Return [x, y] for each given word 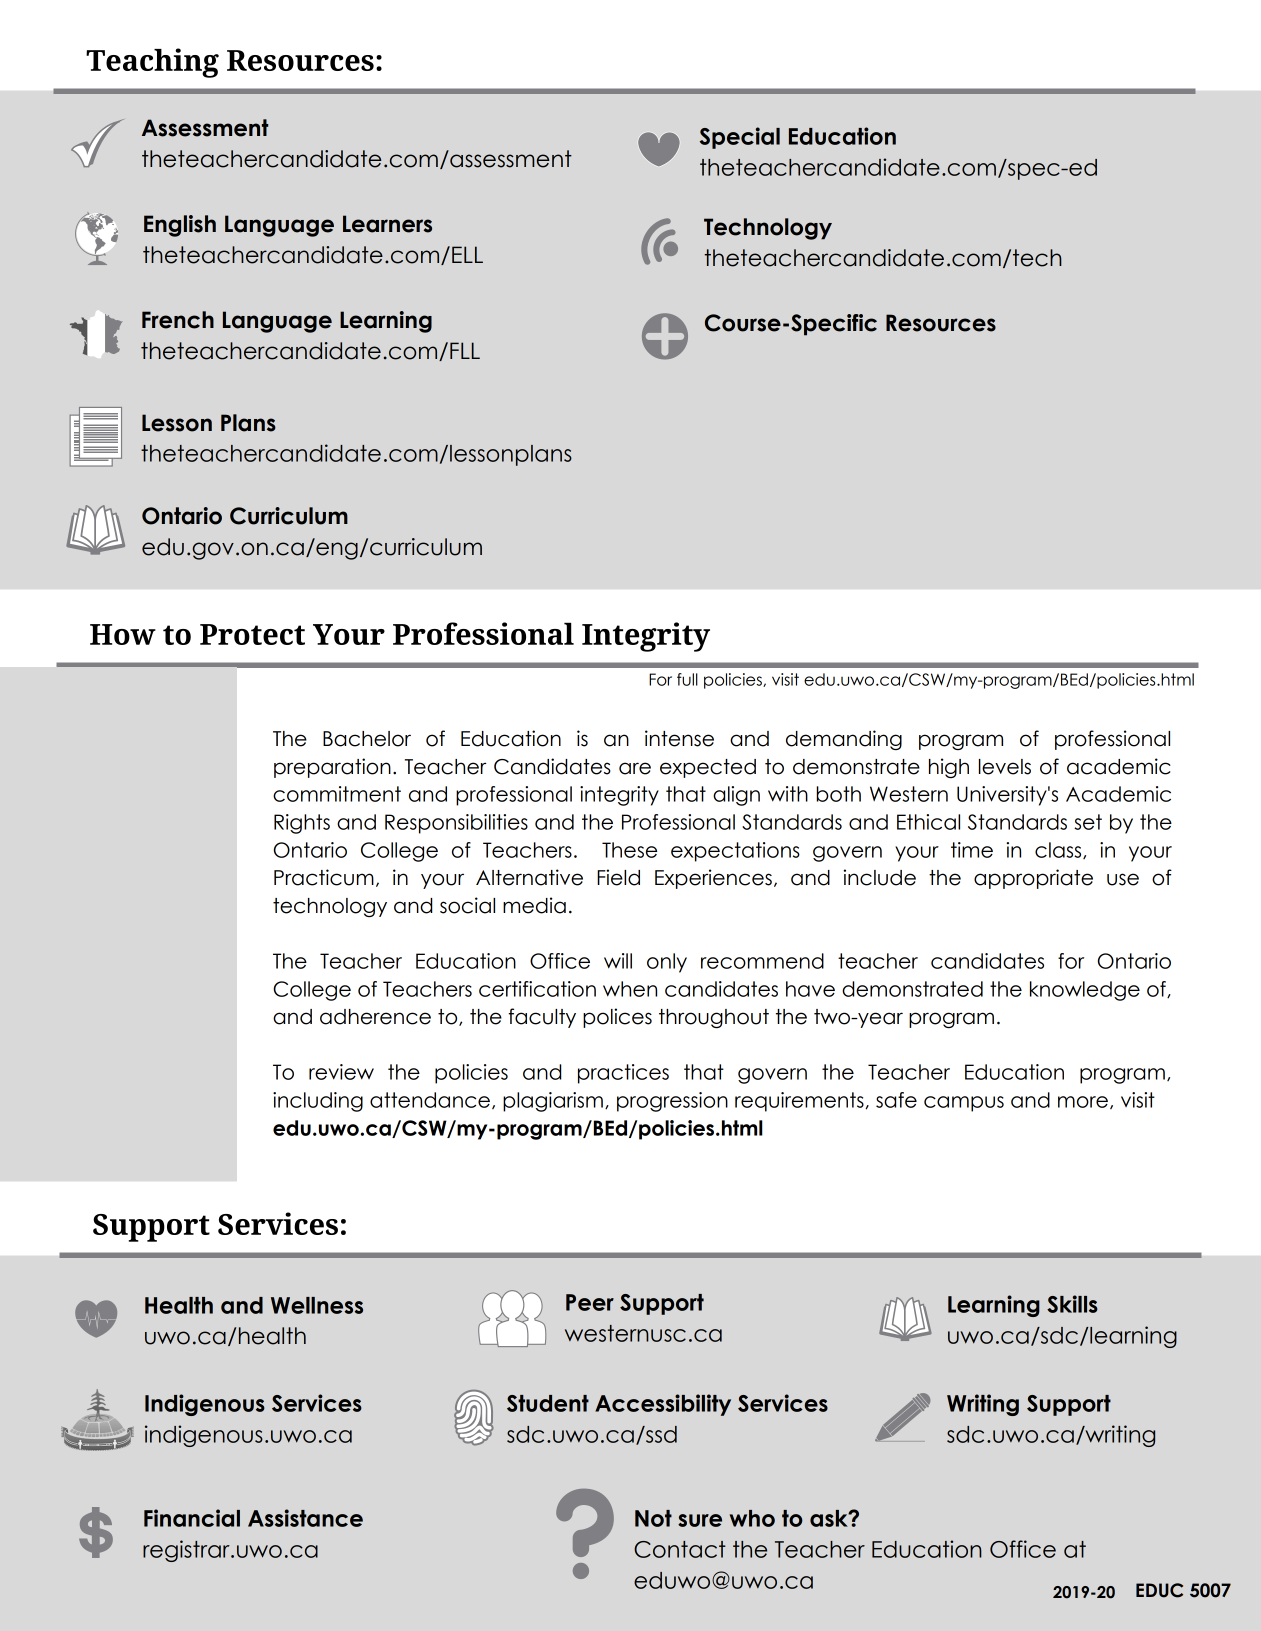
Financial [192, 1518]
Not [653, 1518]
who [752, 1518]
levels [1005, 767]
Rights [302, 824]
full [687, 679]
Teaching [152, 63]
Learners [387, 224]
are [635, 768]
